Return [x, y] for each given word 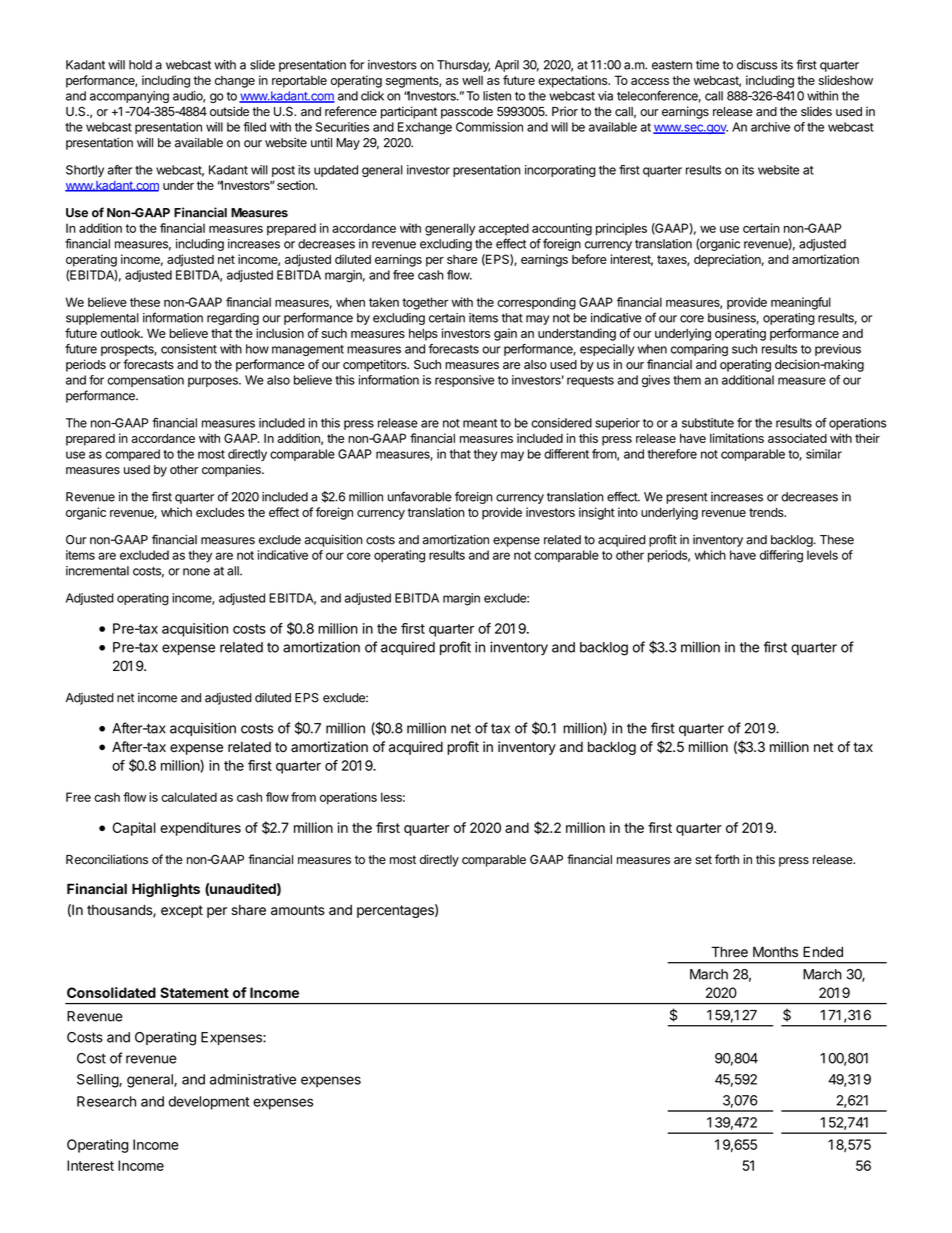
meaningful [801, 303]
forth [727, 859]
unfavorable [420, 496]
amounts [298, 910]
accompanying [129, 97]
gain [505, 334]
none [196, 572]
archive [770, 127]
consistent [189, 349]
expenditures [200, 829]
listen [497, 96]
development [209, 1103]
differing [781, 556]
